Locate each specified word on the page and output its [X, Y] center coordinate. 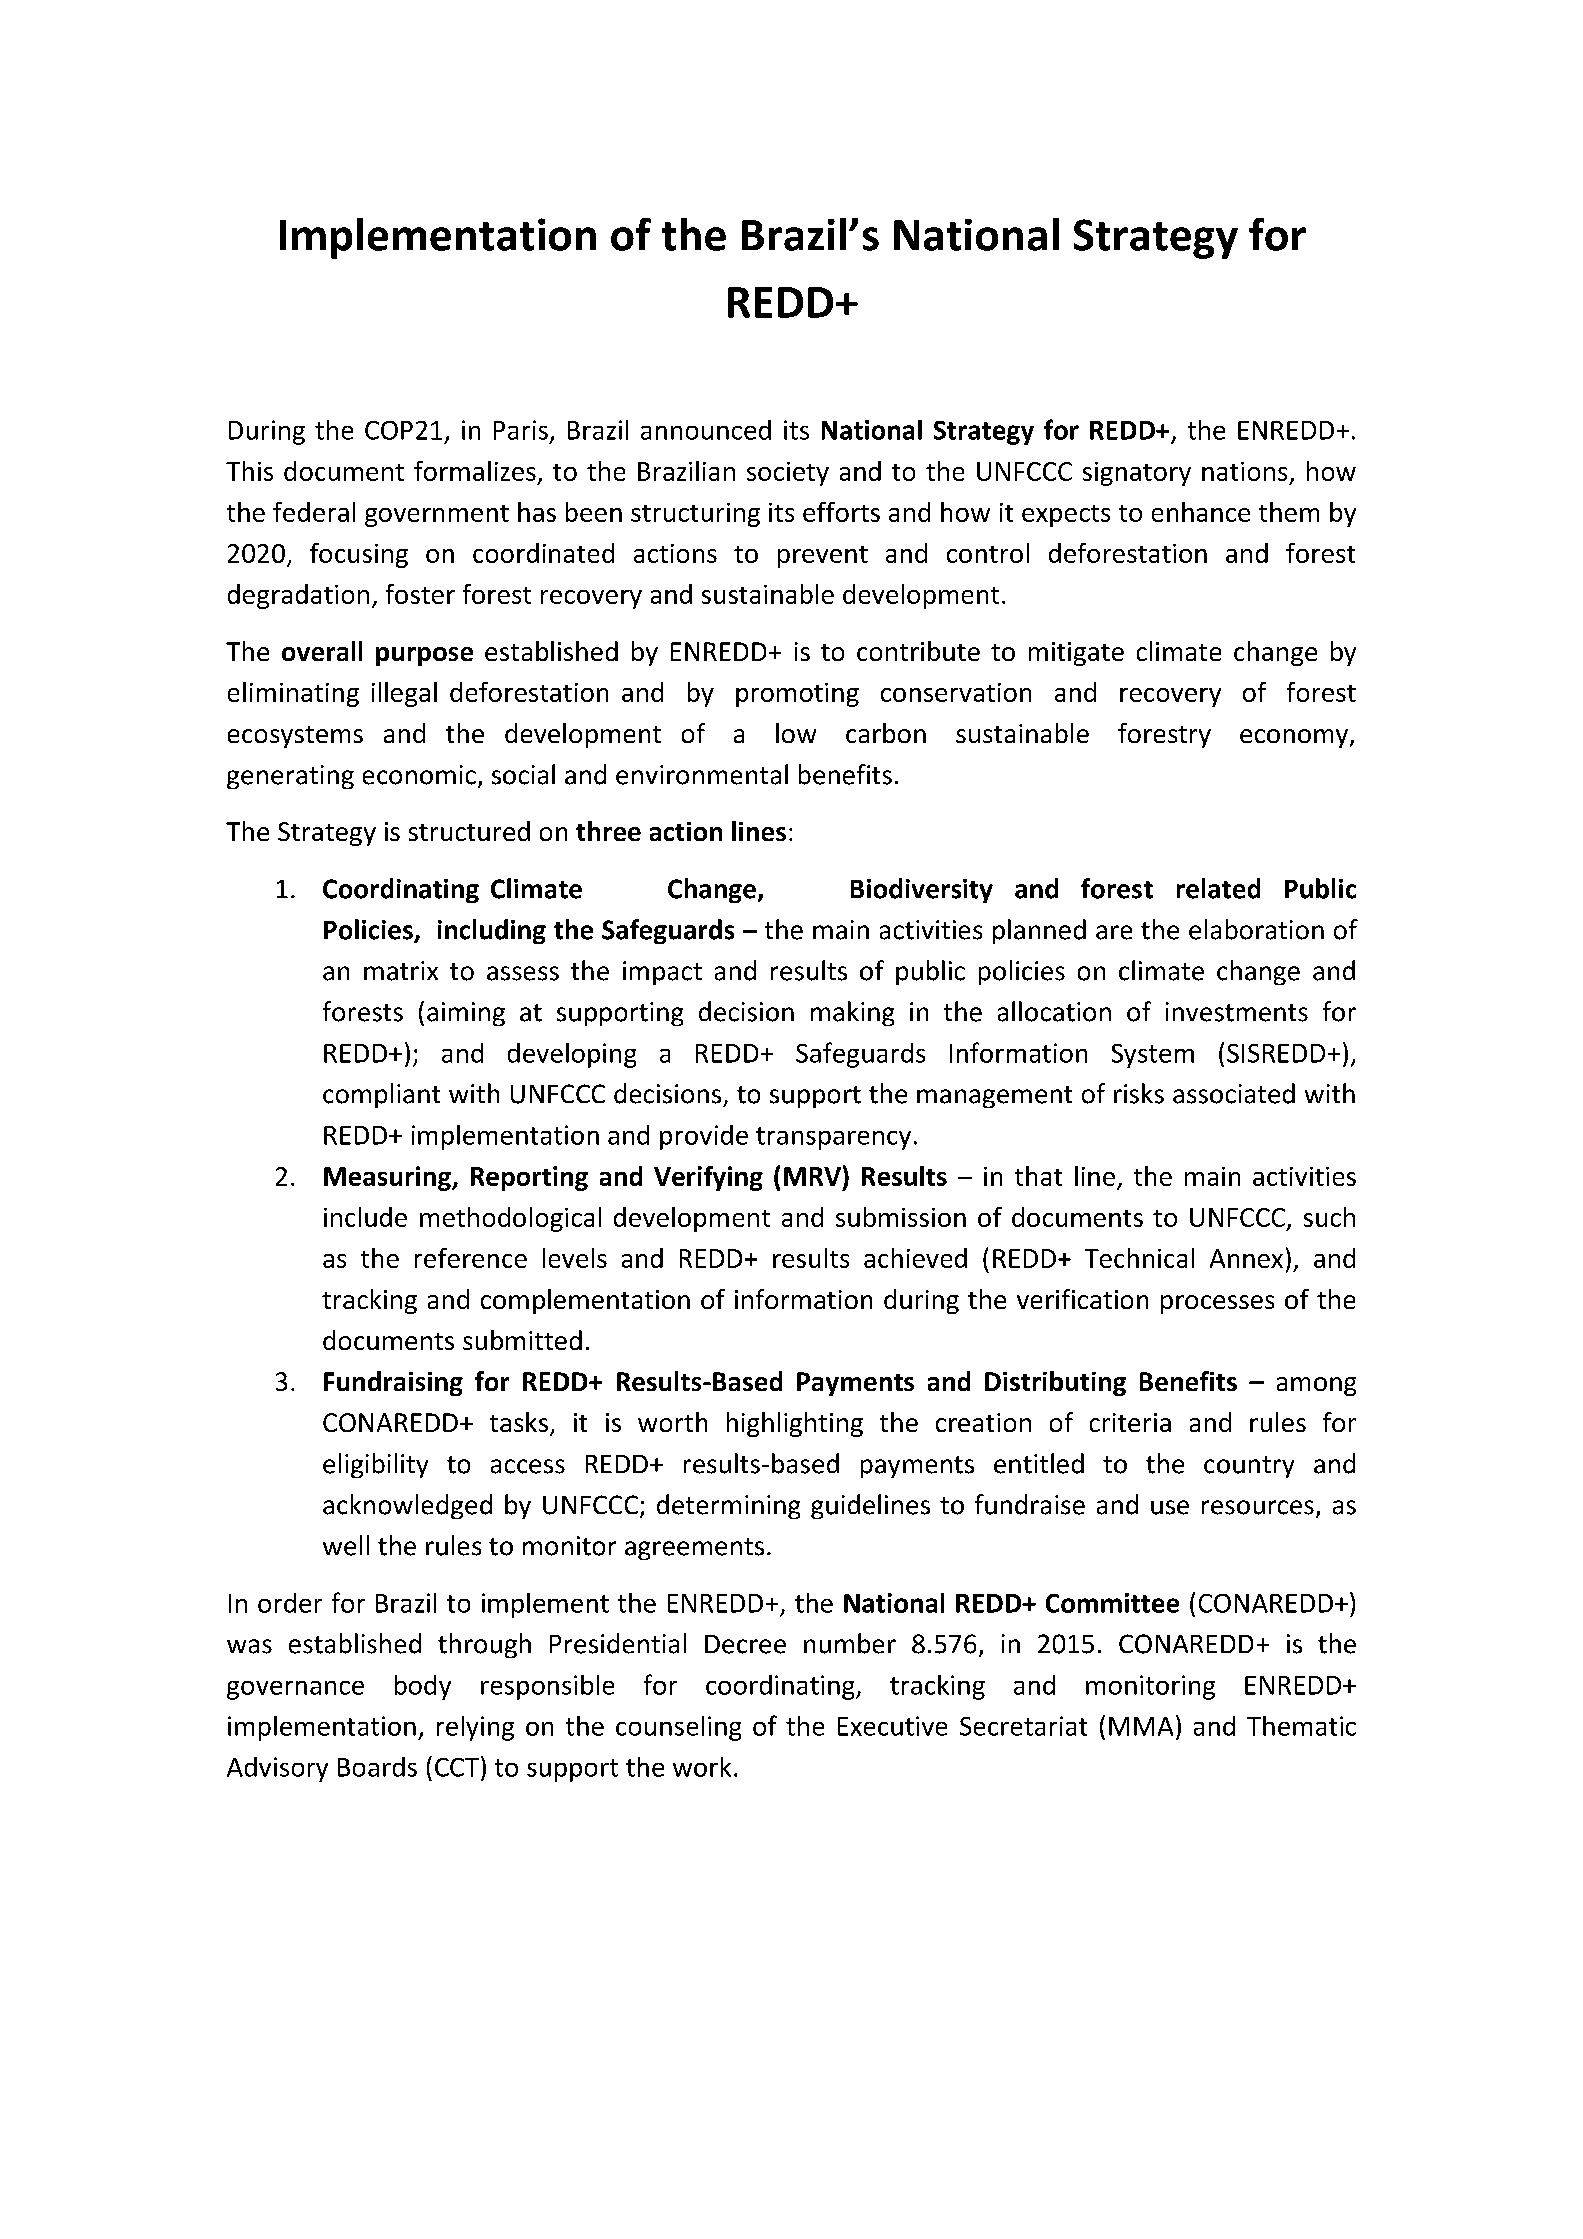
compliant [381, 1095]
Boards [377, 1767]
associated [1234, 1093]
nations [1244, 471]
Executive [892, 1726]
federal [314, 512]
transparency [833, 1138]
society [788, 474]
